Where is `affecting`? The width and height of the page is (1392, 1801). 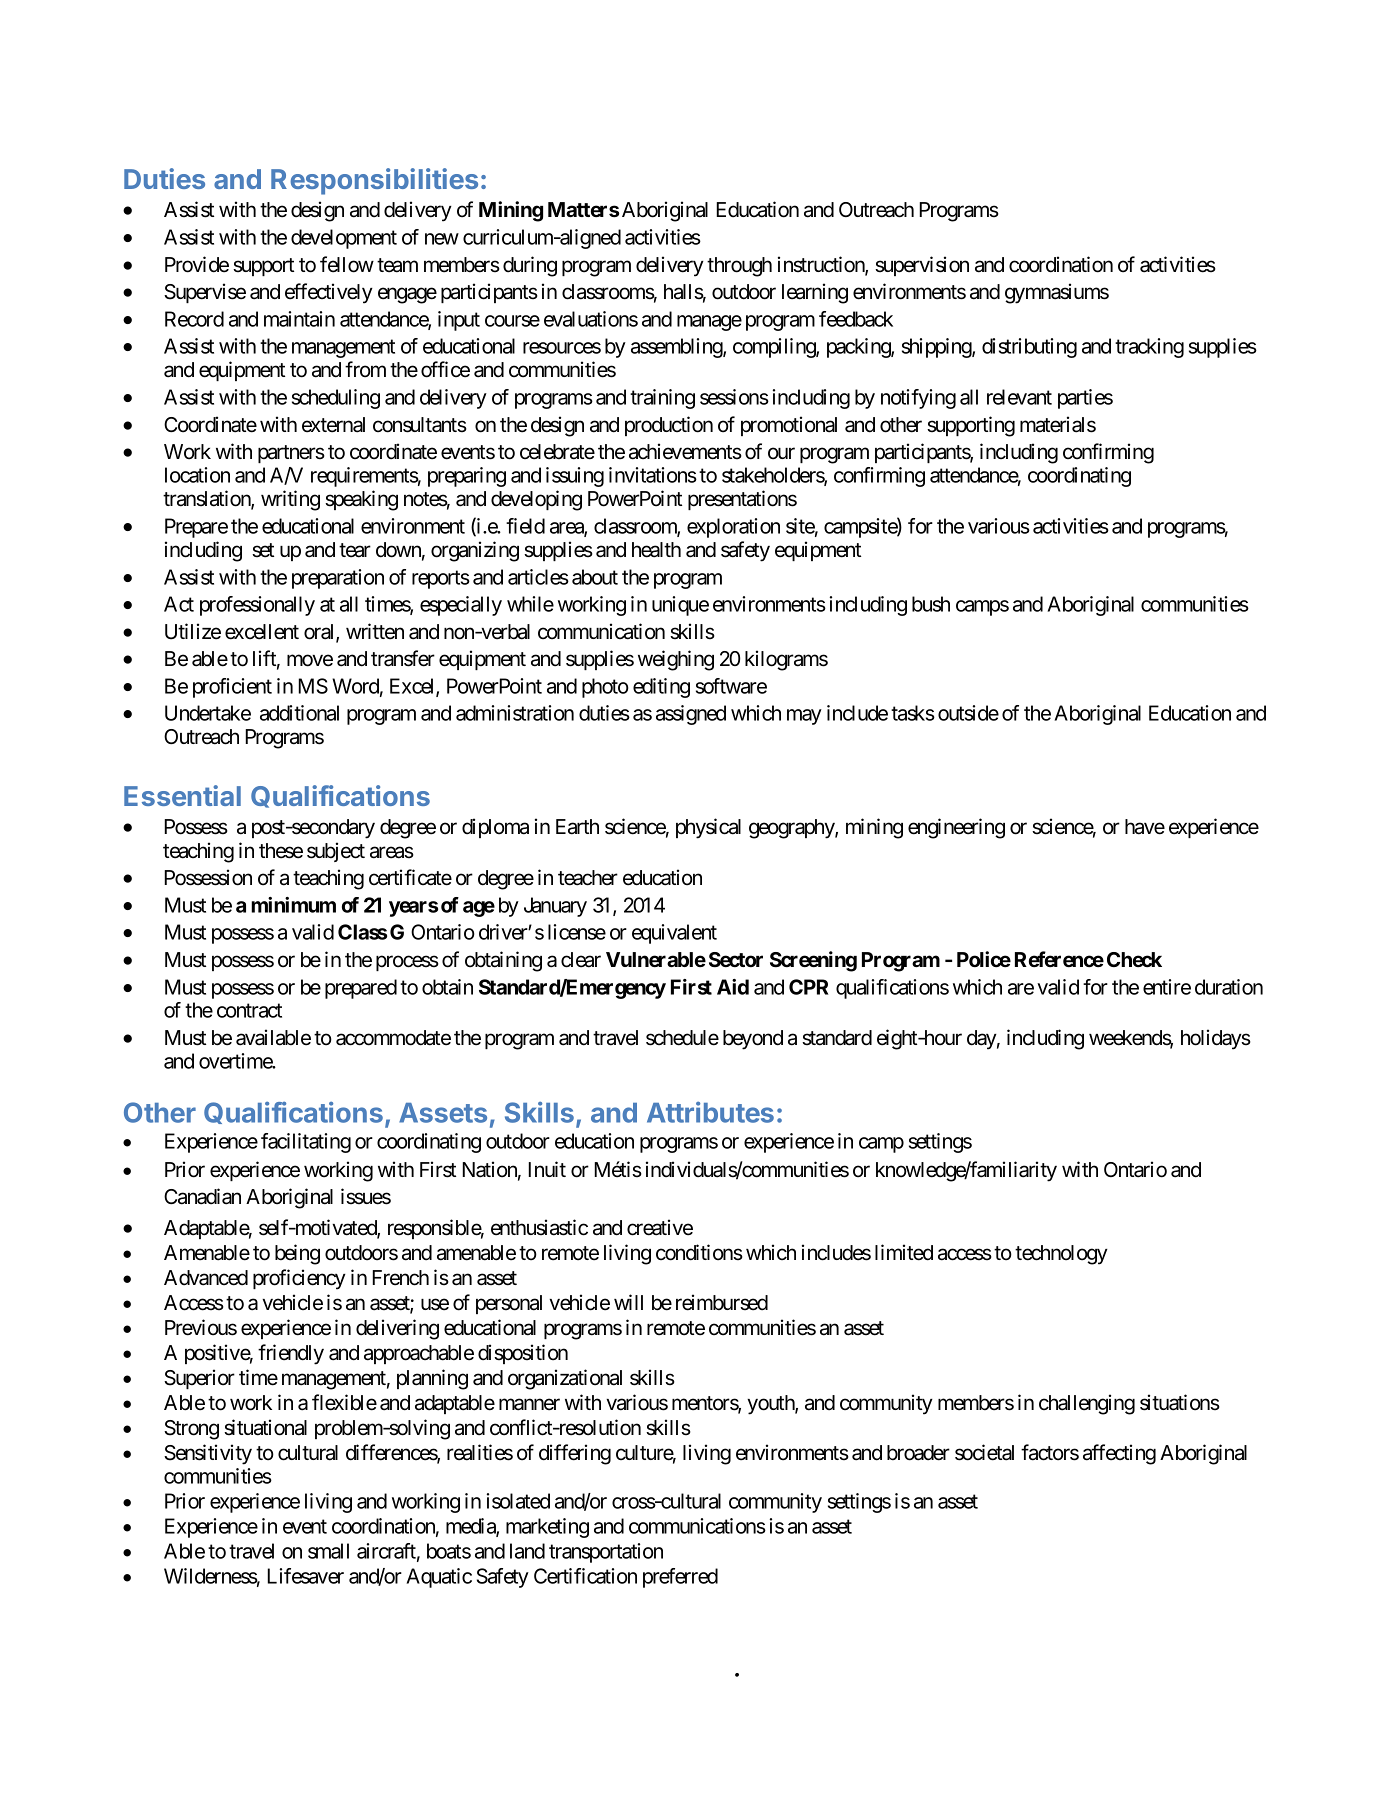
affecting is located at coordinates (1119, 1454).
